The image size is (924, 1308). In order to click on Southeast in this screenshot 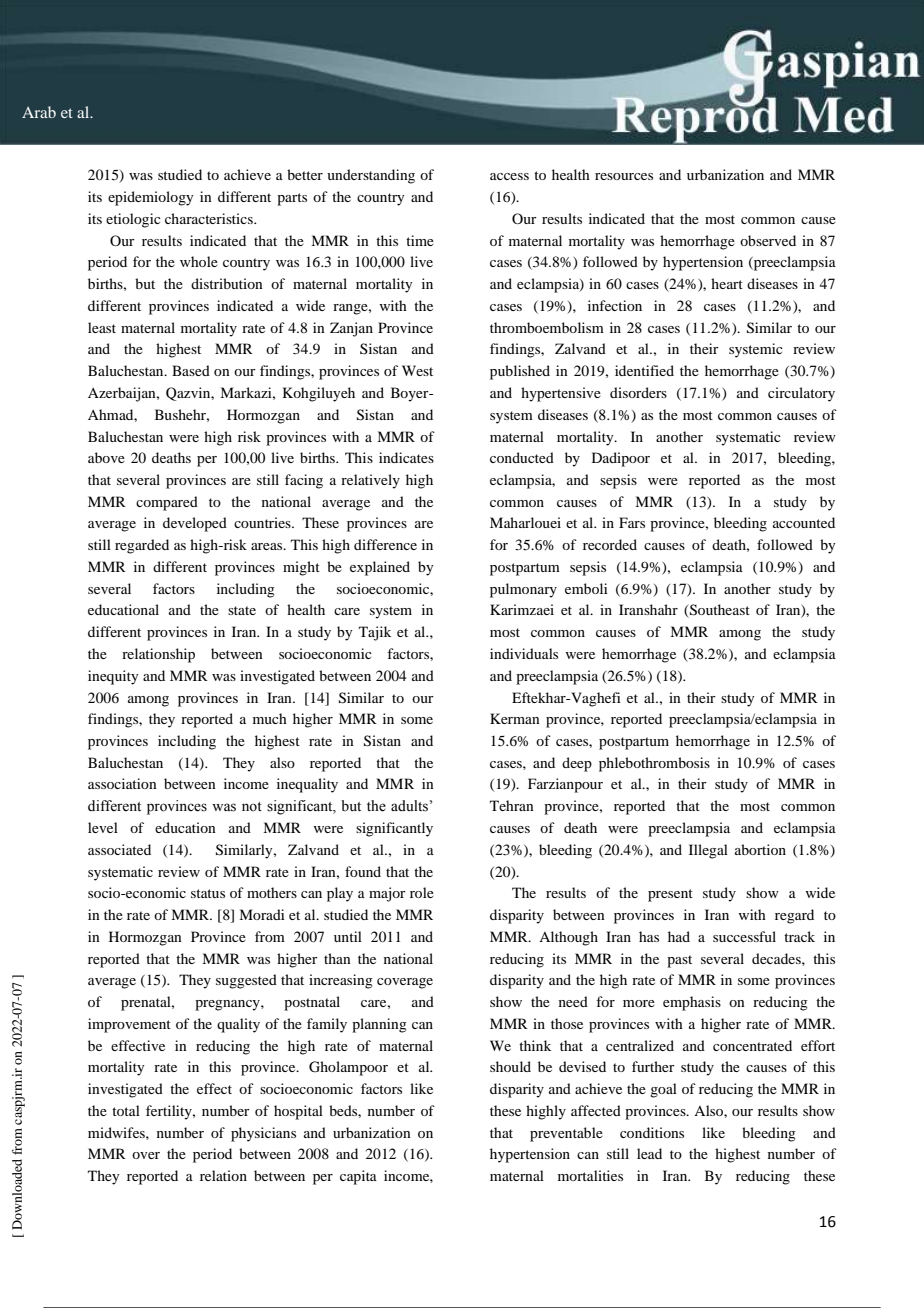, I will do `click(719, 611)`.
